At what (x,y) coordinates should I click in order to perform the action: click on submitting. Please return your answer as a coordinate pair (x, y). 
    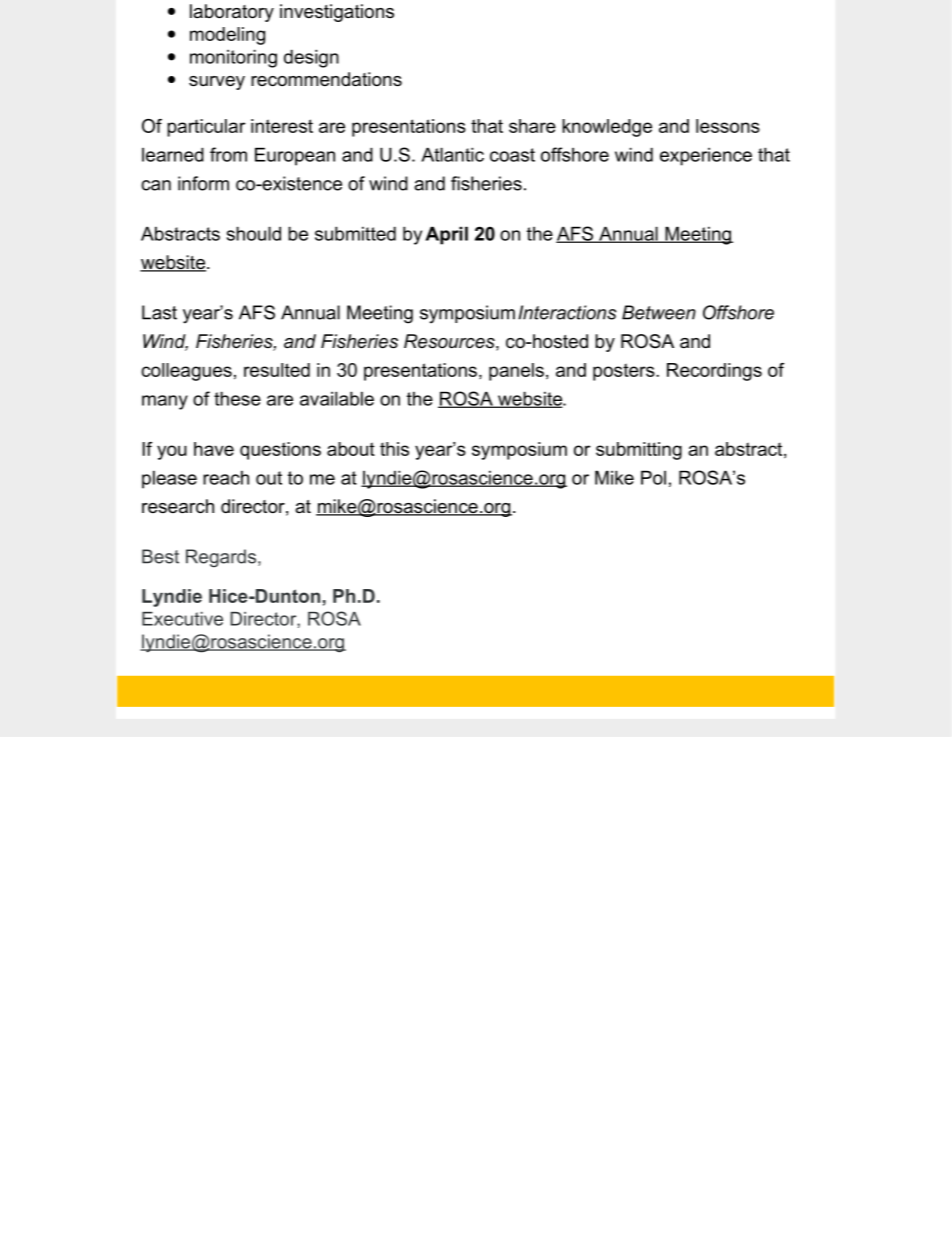
    Looking at the image, I should click on (639, 451).
